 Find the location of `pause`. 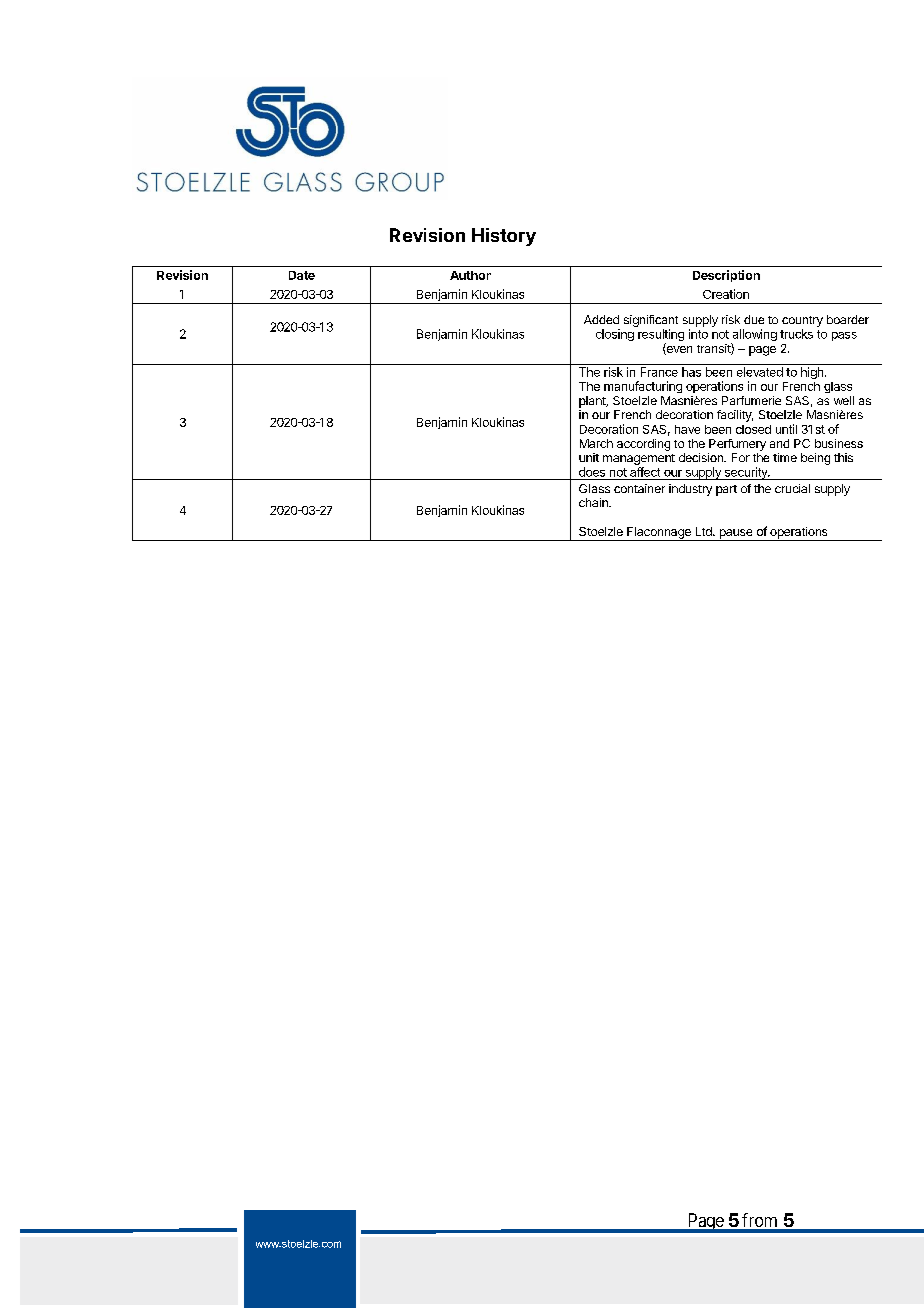

pause is located at coordinates (736, 535).
